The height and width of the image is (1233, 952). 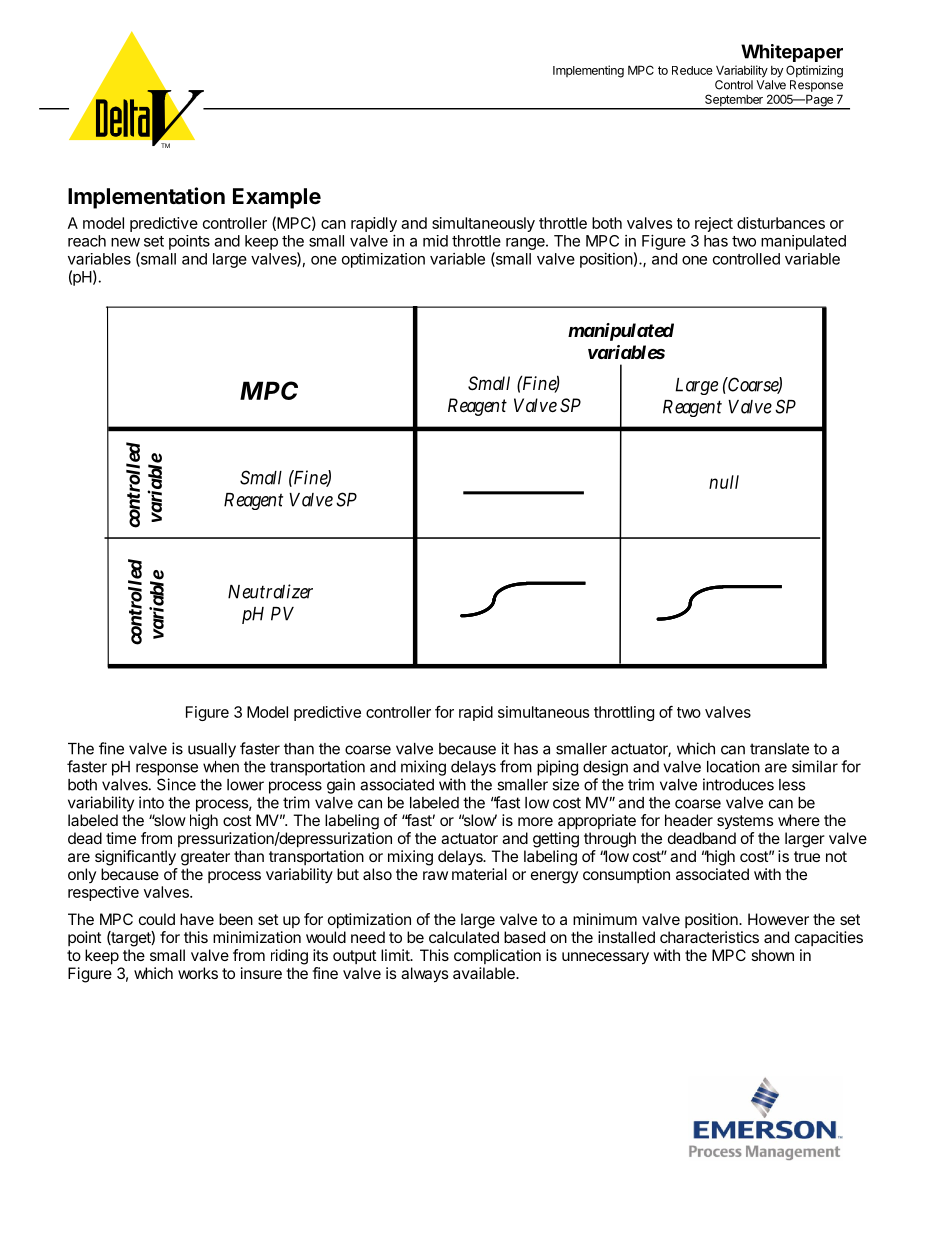 What do you see at coordinates (146, 198) in the image?
I see `Implementation` at bounding box center [146, 198].
